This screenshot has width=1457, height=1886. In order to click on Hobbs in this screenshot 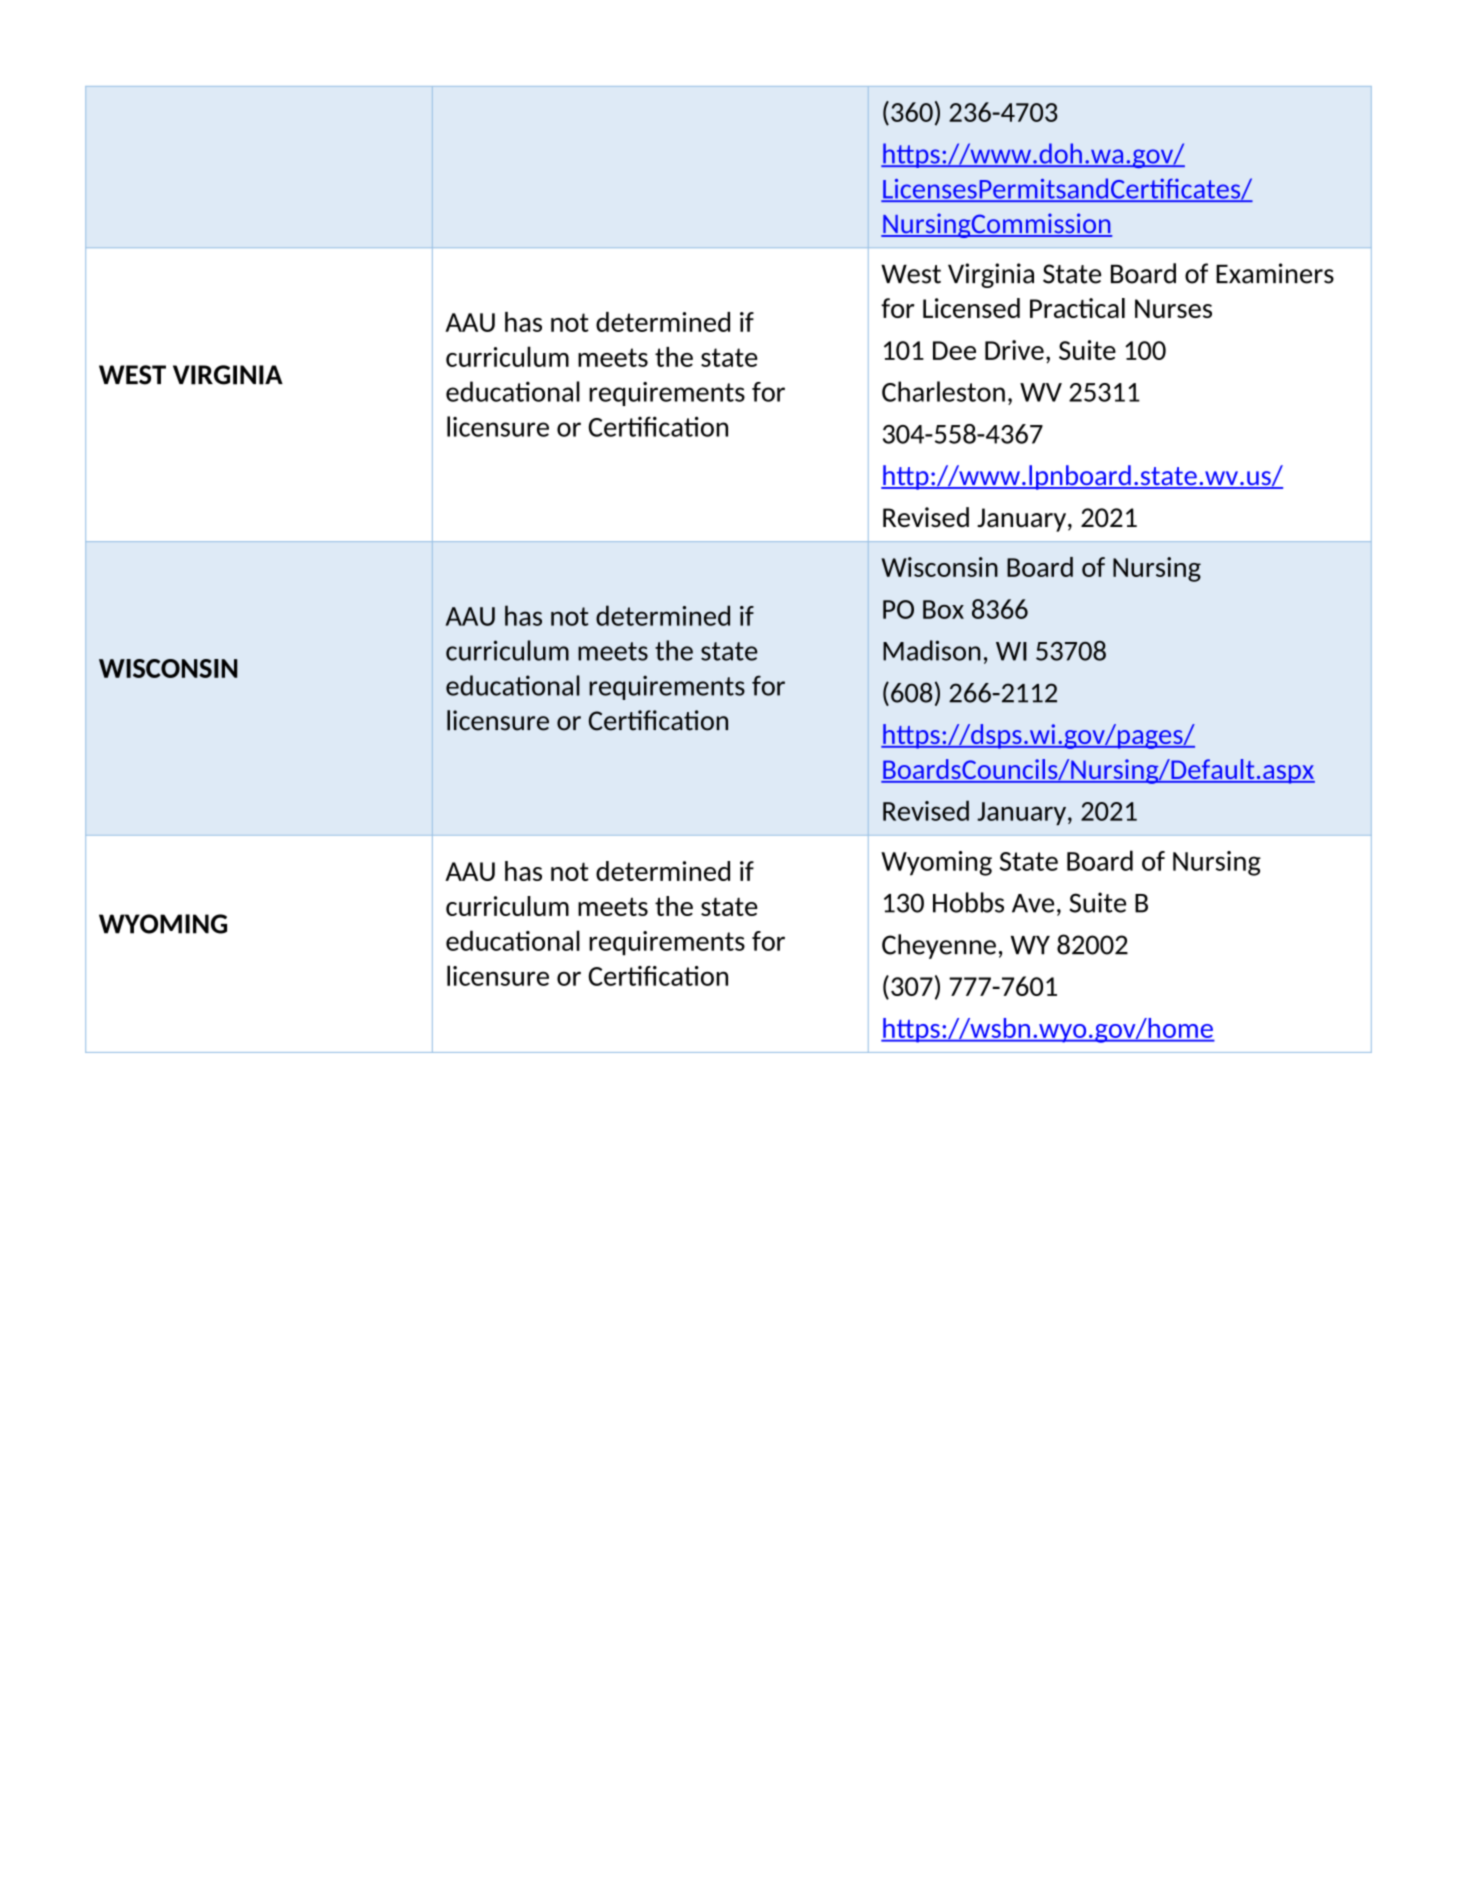, I will do `click(968, 902)`.
